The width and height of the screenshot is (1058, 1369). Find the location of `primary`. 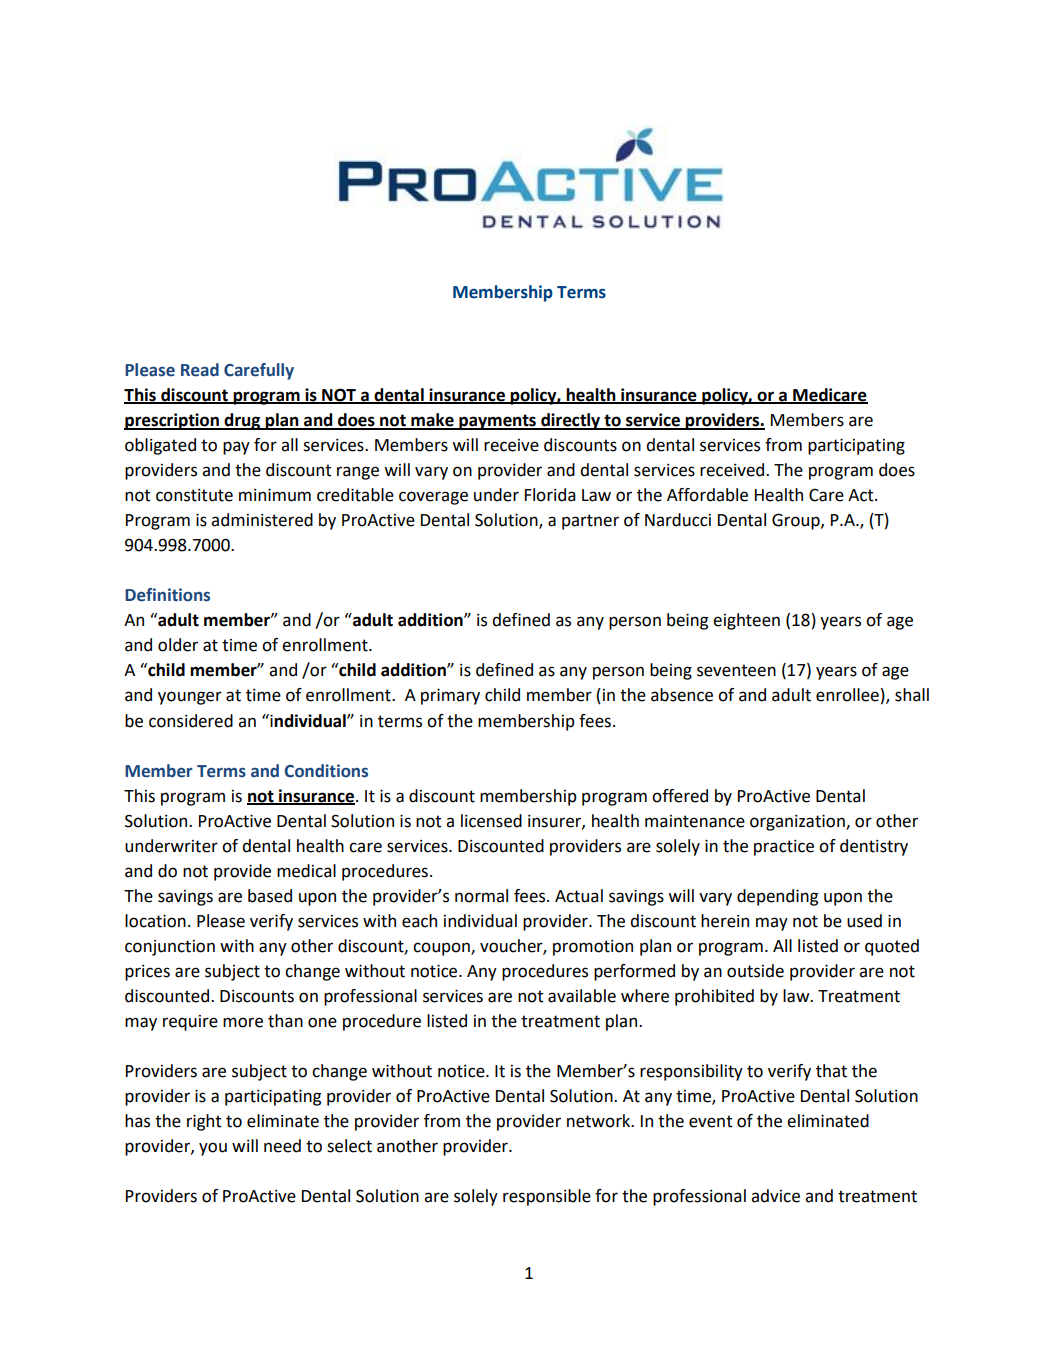

primary is located at coordinates (450, 697).
